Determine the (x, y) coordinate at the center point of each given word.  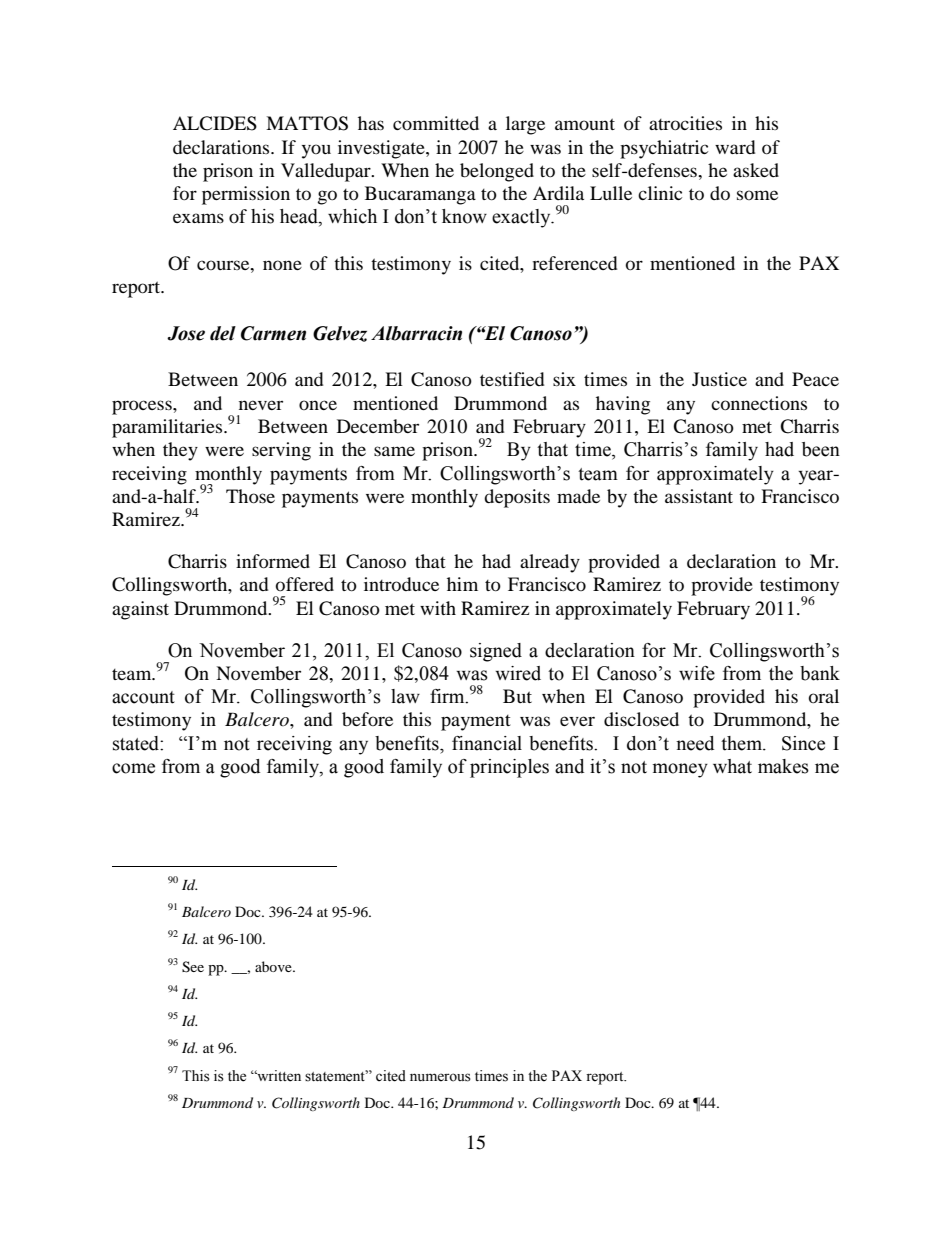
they (180, 451)
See (193, 967)
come (133, 768)
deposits (517, 498)
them (742, 743)
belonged (497, 172)
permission (246, 195)
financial (487, 743)
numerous (440, 1077)
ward (735, 147)
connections (759, 403)
